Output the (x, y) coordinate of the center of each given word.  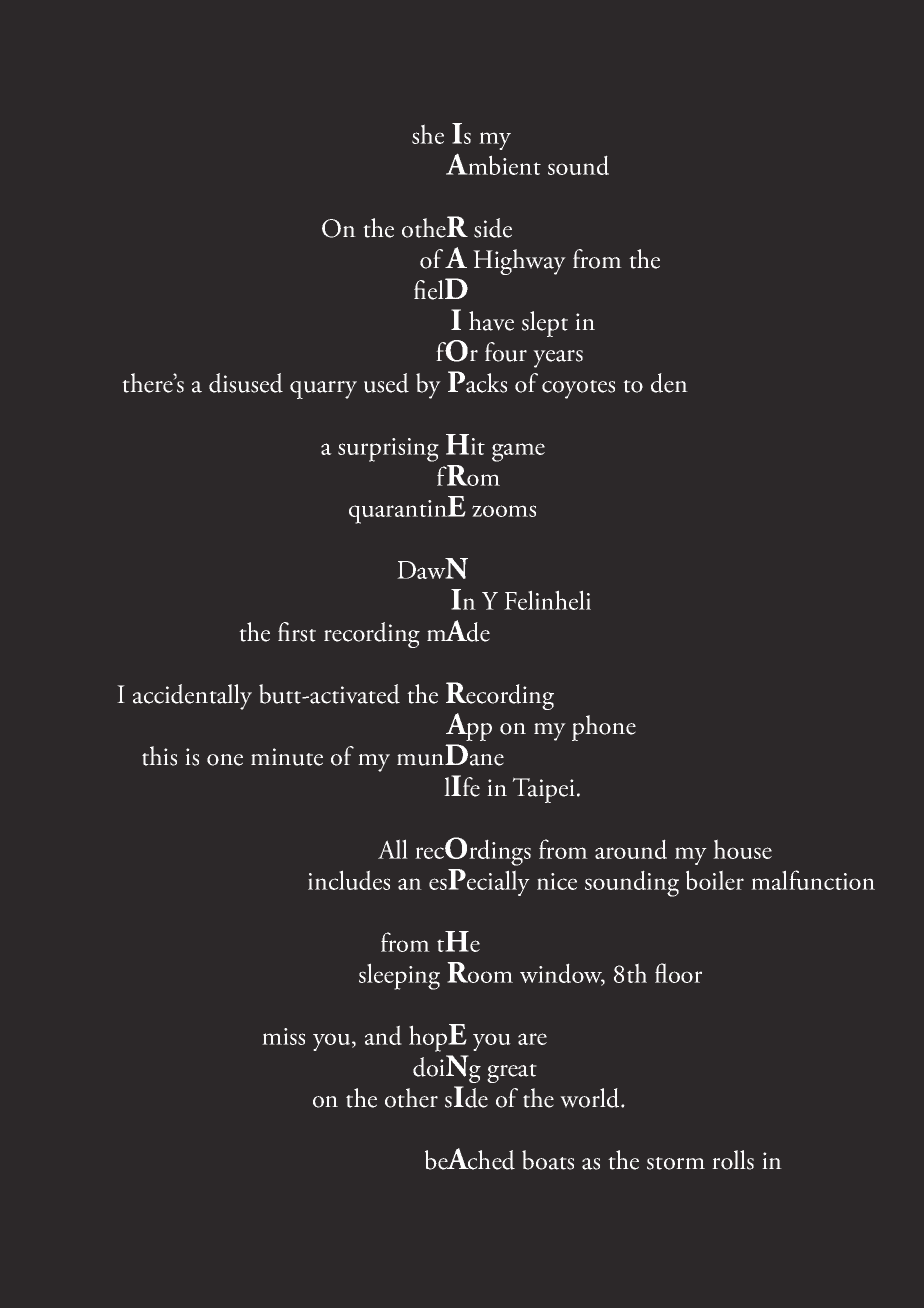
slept (545, 324)
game (518, 452)
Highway (519, 262)
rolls (733, 1160)
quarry (323, 390)
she (428, 134)
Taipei (543, 790)
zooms (504, 511)
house (742, 849)
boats (548, 1160)
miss (283, 1036)
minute (287, 757)
